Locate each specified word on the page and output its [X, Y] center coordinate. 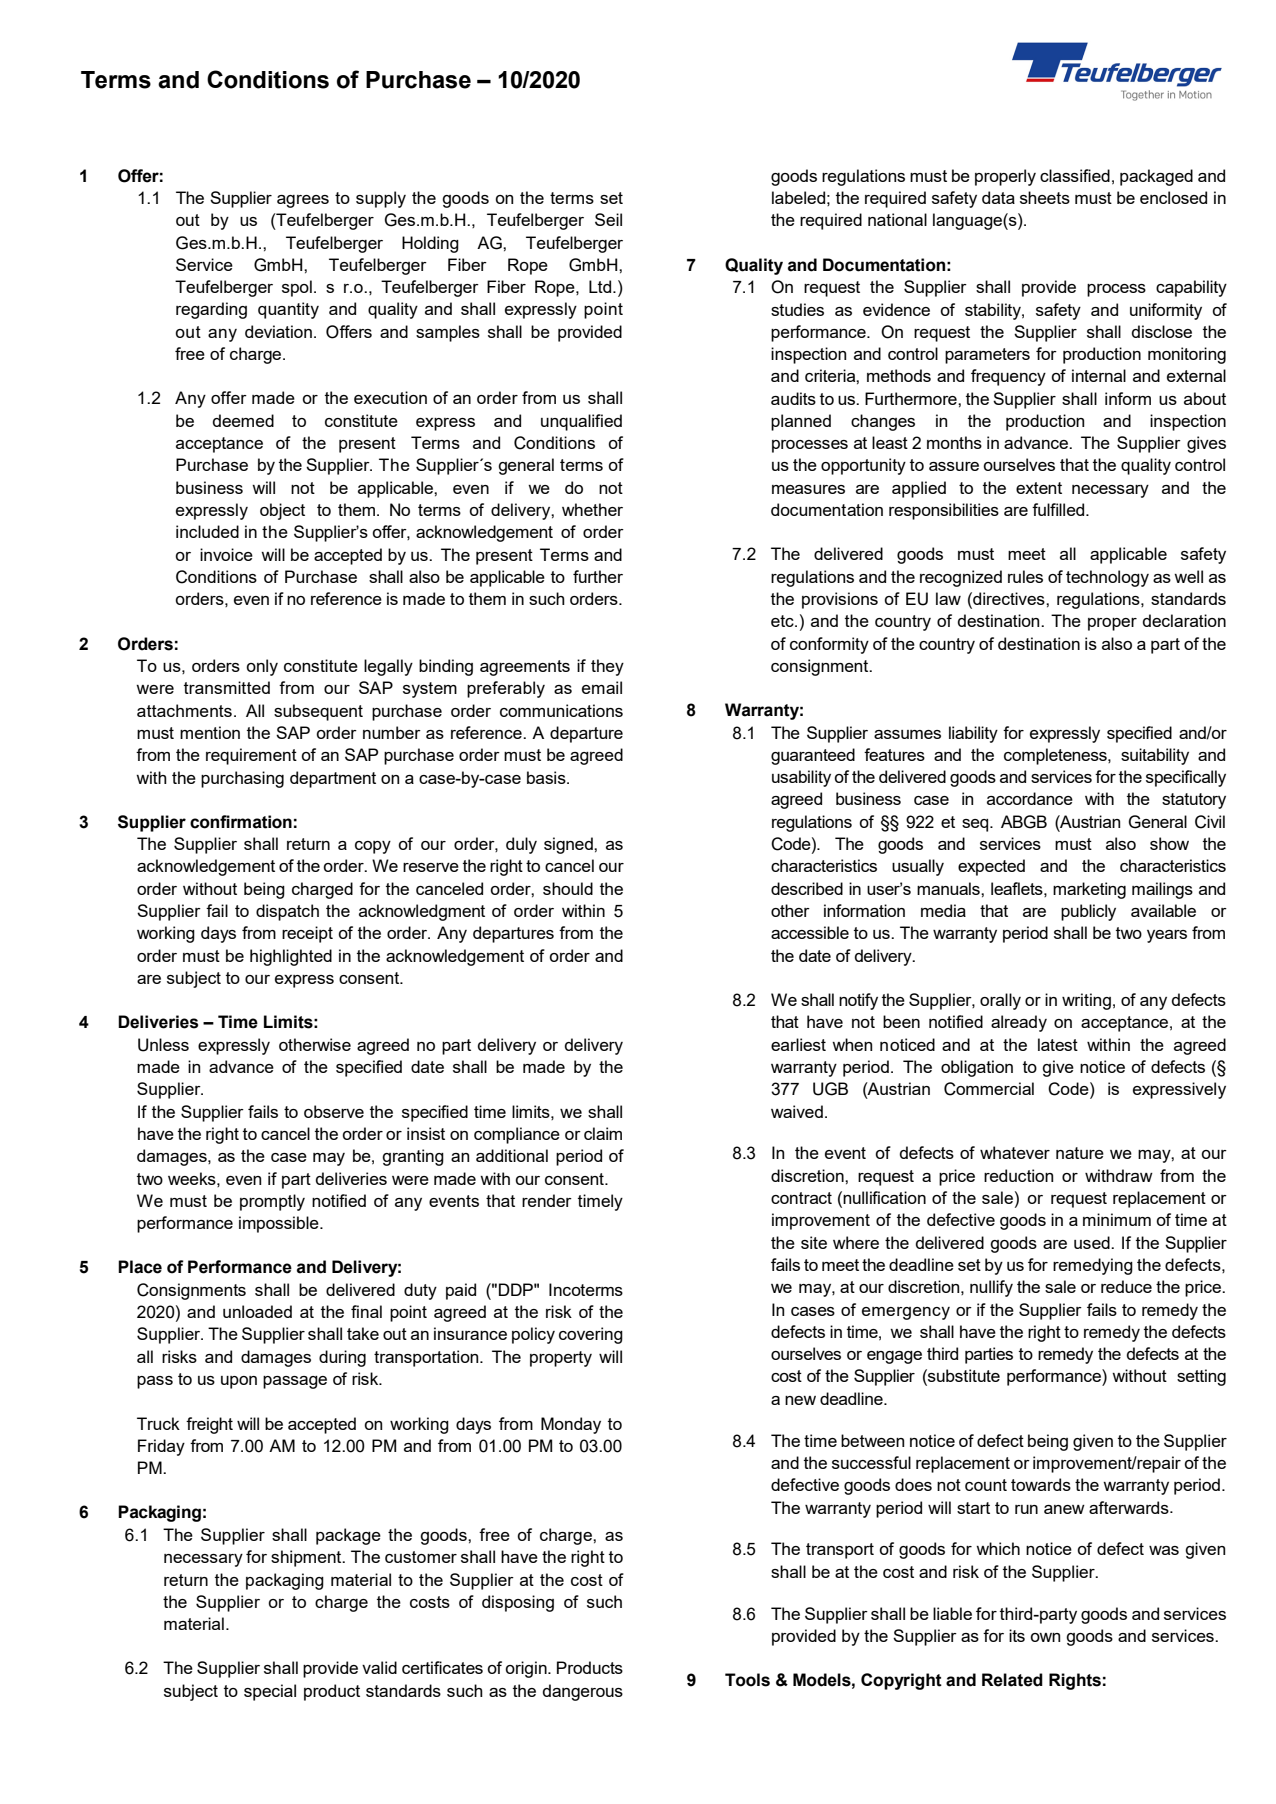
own [1045, 1637]
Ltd [601, 286]
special [270, 1692]
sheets [1045, 197]
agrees [303, 201]
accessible [810, 932]
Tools [747, 1680]
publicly [1088, 912]
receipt [307, 934]
